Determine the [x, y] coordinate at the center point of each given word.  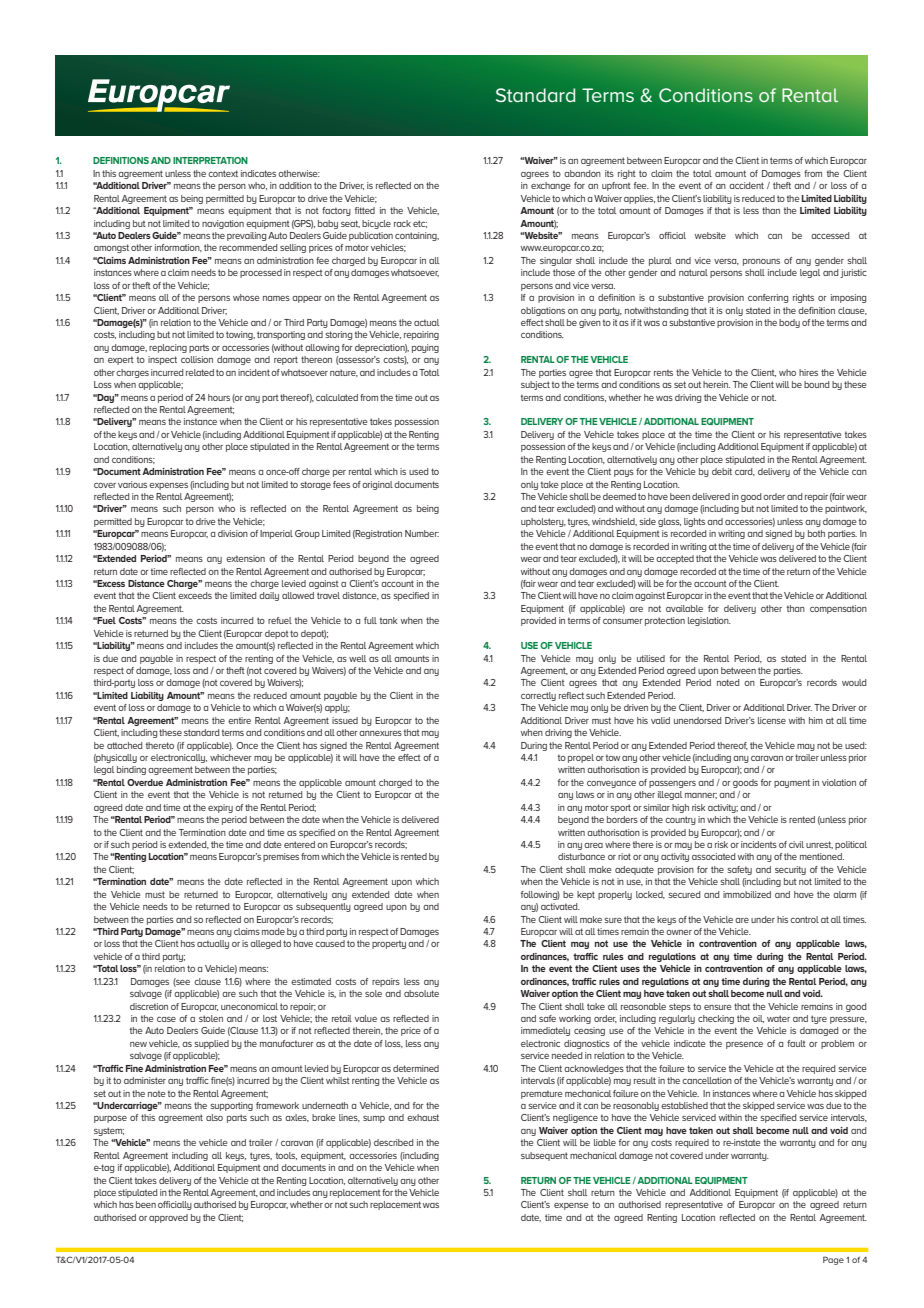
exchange [550, 186]
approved [168, 1218]
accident [746, 185]
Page [833, 1260]
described [393, 1142]
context [223, 173]
